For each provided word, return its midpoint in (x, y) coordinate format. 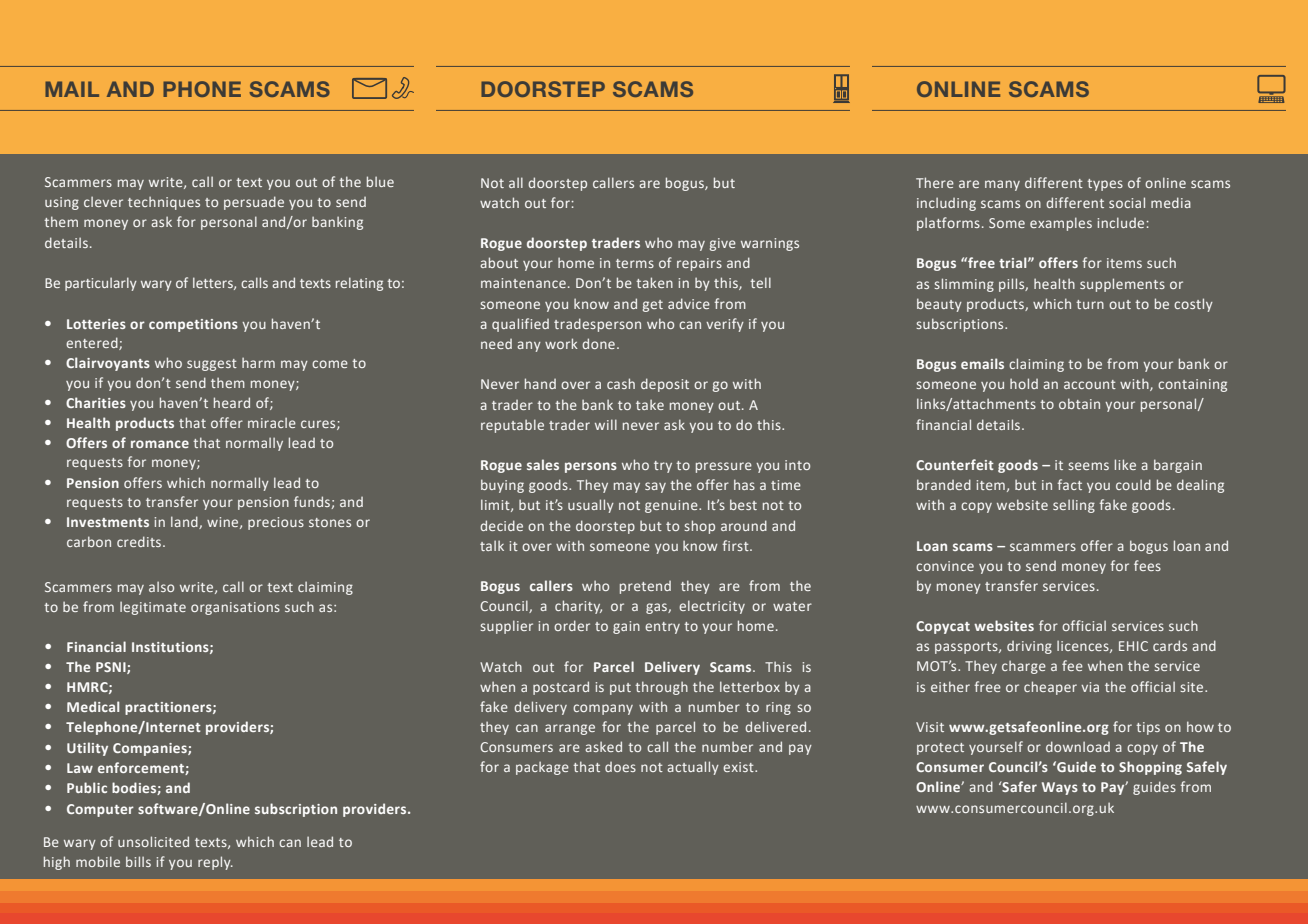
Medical (93, 706)
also (161, 586)
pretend (645, 587)
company (603, 709)
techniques (164, 203)
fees (1147, 565)
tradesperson (597, 325)
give (723, 244)
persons (591, 467)
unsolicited (153, 841)
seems (1088, 466)
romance (160, 444)
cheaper (1050, 688)
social (1127, 202)
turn (1090, 304)
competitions (193, 325)
